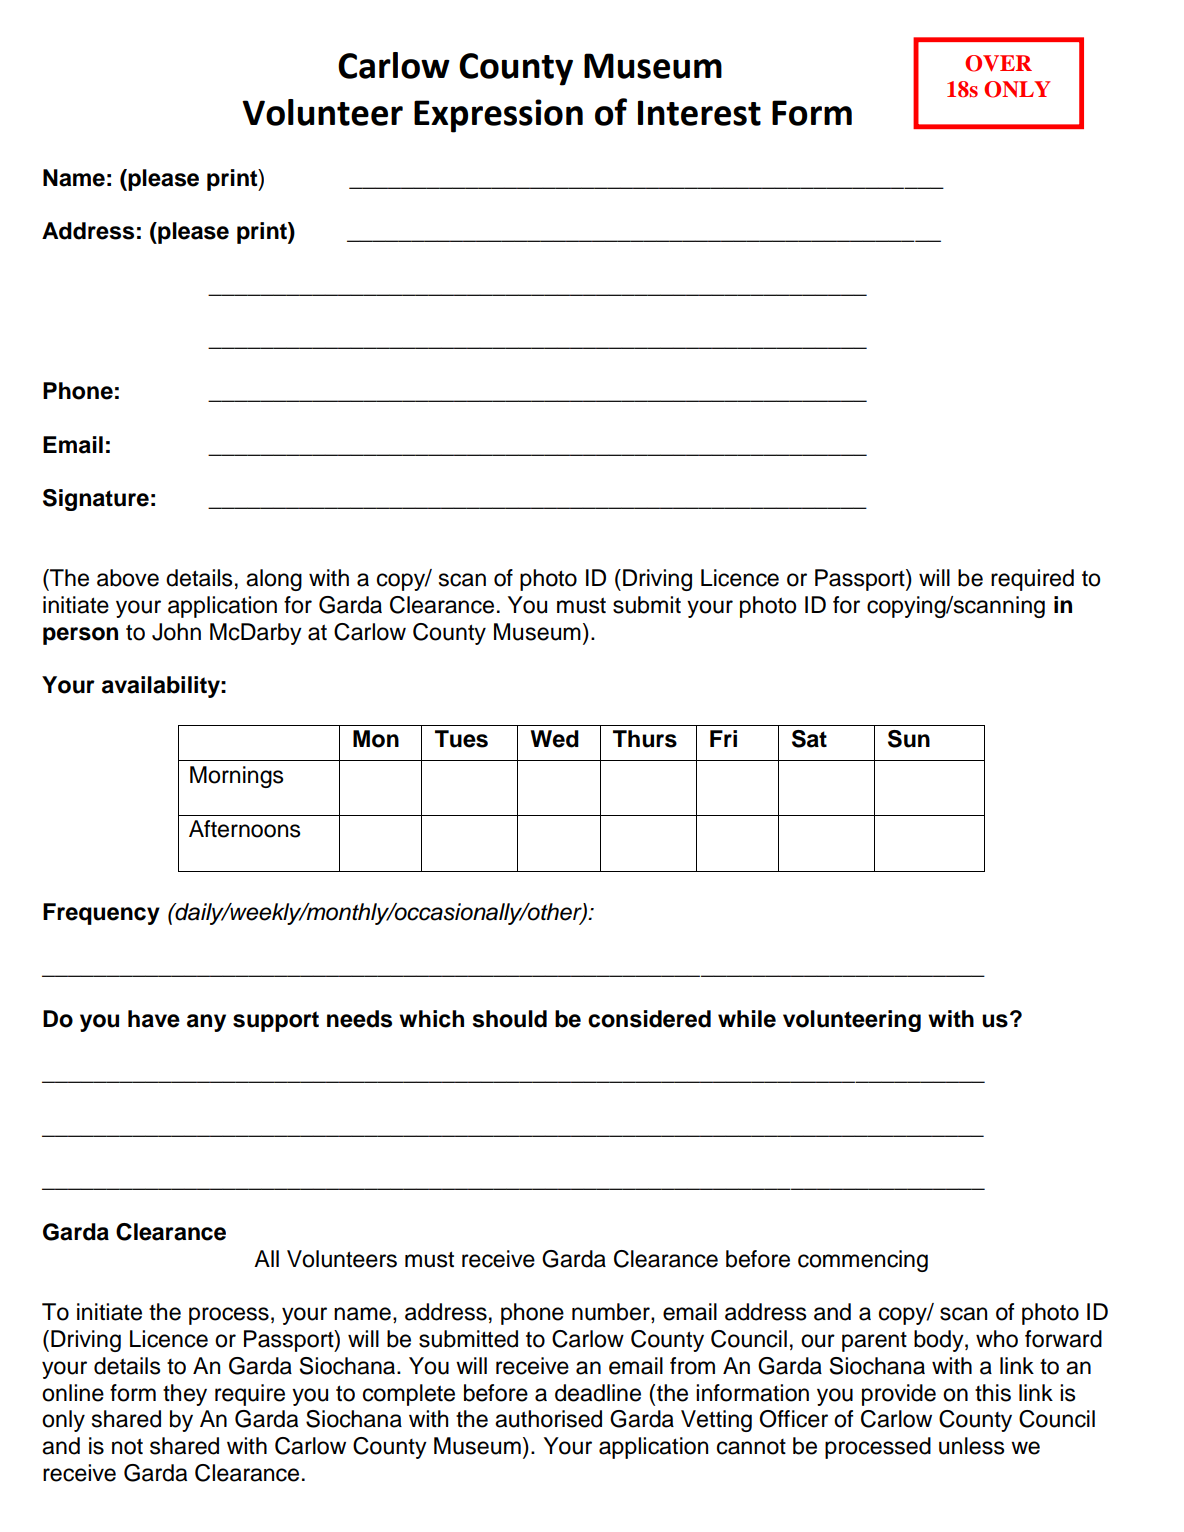 The width and height of the screenshot is (1184, 1532). What do you see at coordinates (206, 1023) in the screenshot?
I see `any` at bounding box center [206, 1023].
